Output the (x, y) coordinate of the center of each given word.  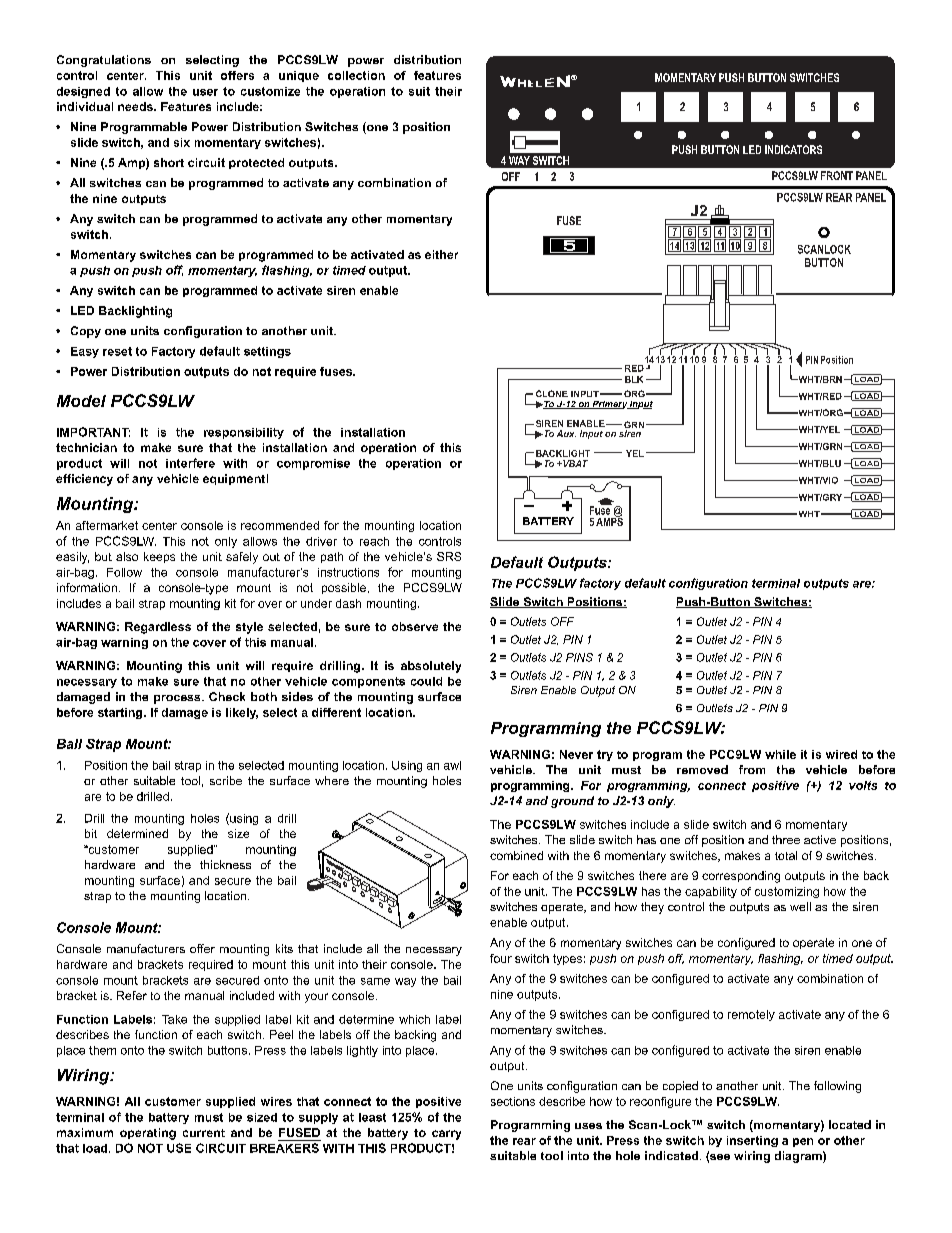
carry (446, 1135)
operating (148, 1134)
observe (415, 626)
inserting (752, 1141)
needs (136, 106)
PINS (579, 657)
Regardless (158, 628)
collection (356, 75)
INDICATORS (793, 149)
